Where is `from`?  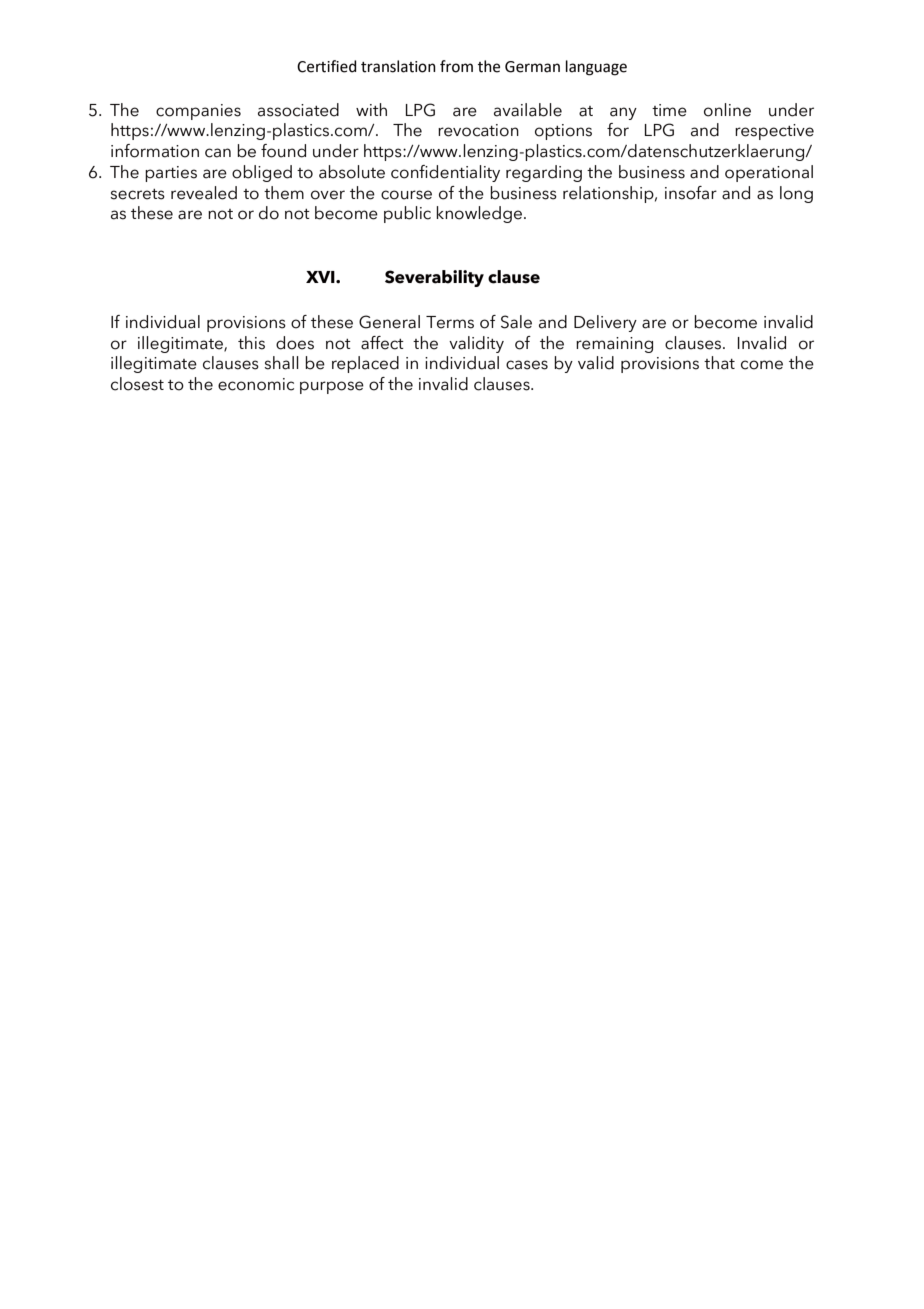
from is located at coordinates (456, 66).
